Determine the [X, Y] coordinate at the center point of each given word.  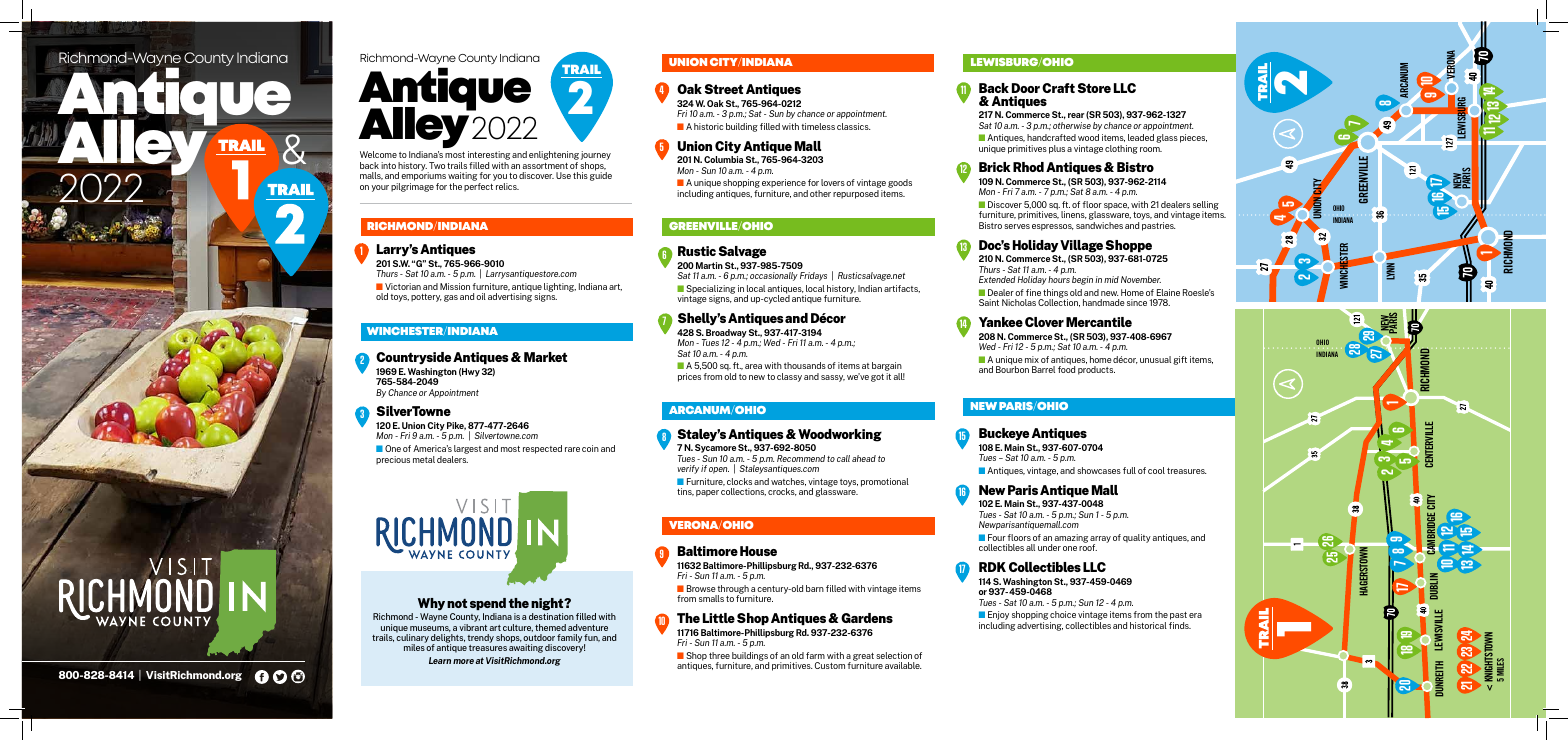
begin [1082, 280]
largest [468, 449]
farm [815, 655]
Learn [440, 660]
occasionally [774, 276]
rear [1076, 115]
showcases [1099, 470]
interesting [489, 157]
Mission [455, 286]
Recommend [801, 458]
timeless [818, 126]
